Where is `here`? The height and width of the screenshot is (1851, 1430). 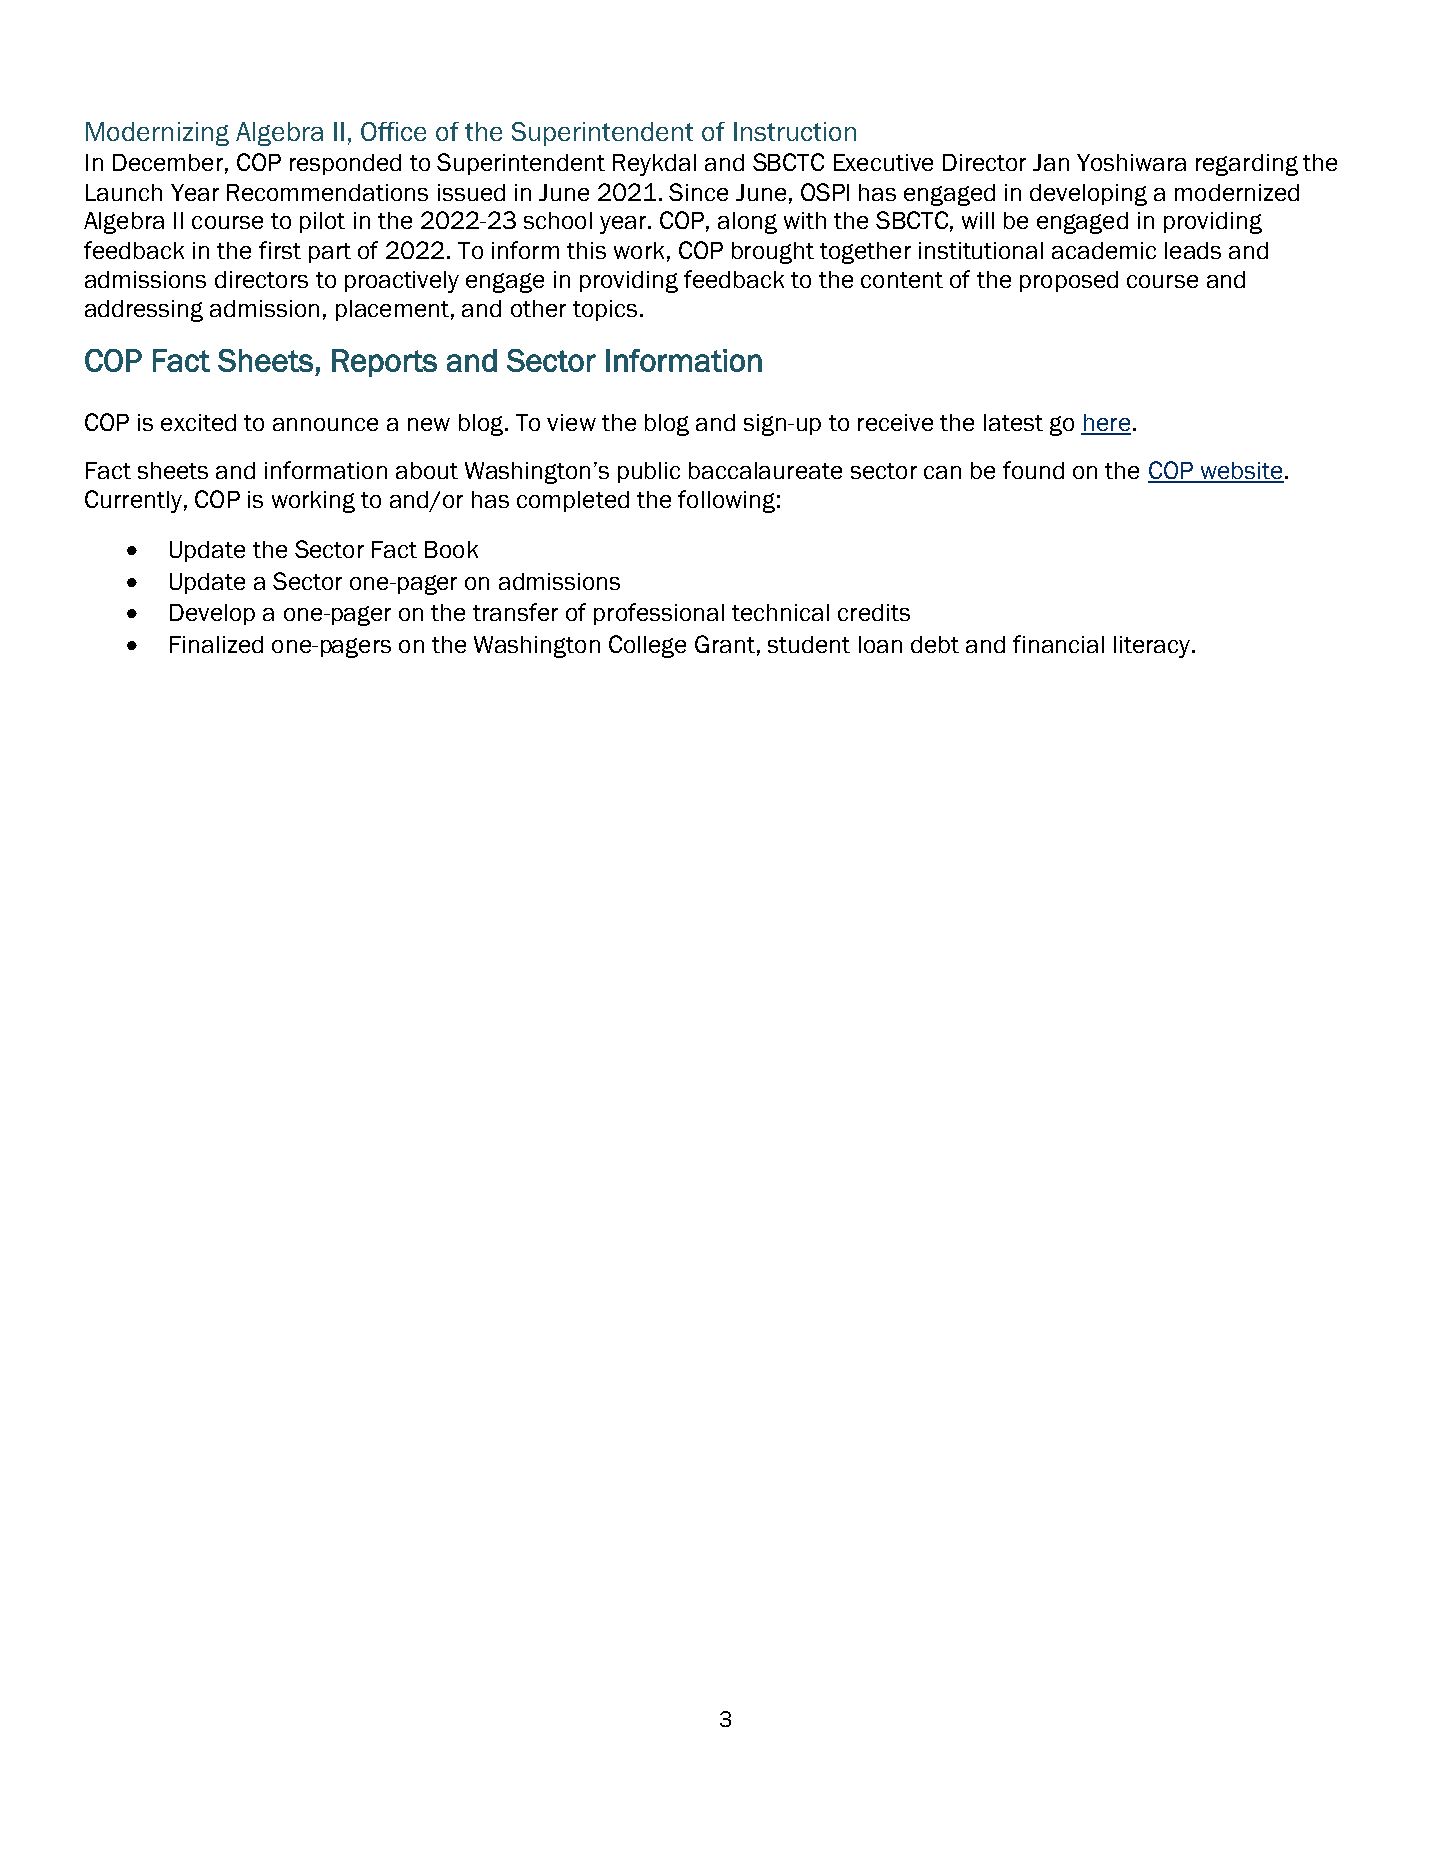
here is located at coordinates (1106, 424).
